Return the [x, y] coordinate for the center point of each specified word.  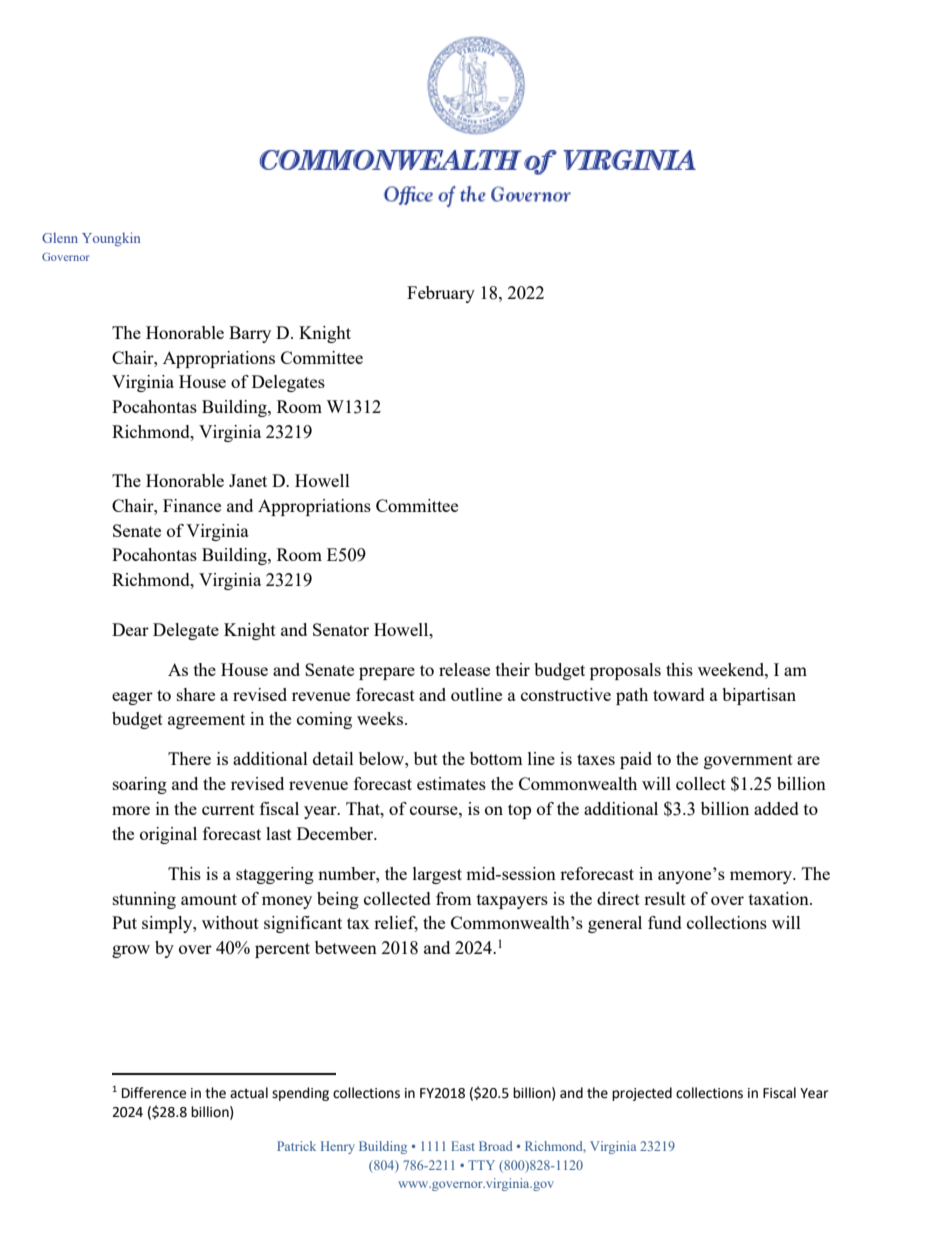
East [463, 1146]
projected [642, 1094]
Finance [192, 505]
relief [396, 924]
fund [665, 922]
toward [679, 694]
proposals [625, 671]
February [441, 294]
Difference [154, 1093]
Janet [248, 480]
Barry [250, 334]
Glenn [60, 238]
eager [132, 698]
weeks [381, 718]
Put [124, 922]
